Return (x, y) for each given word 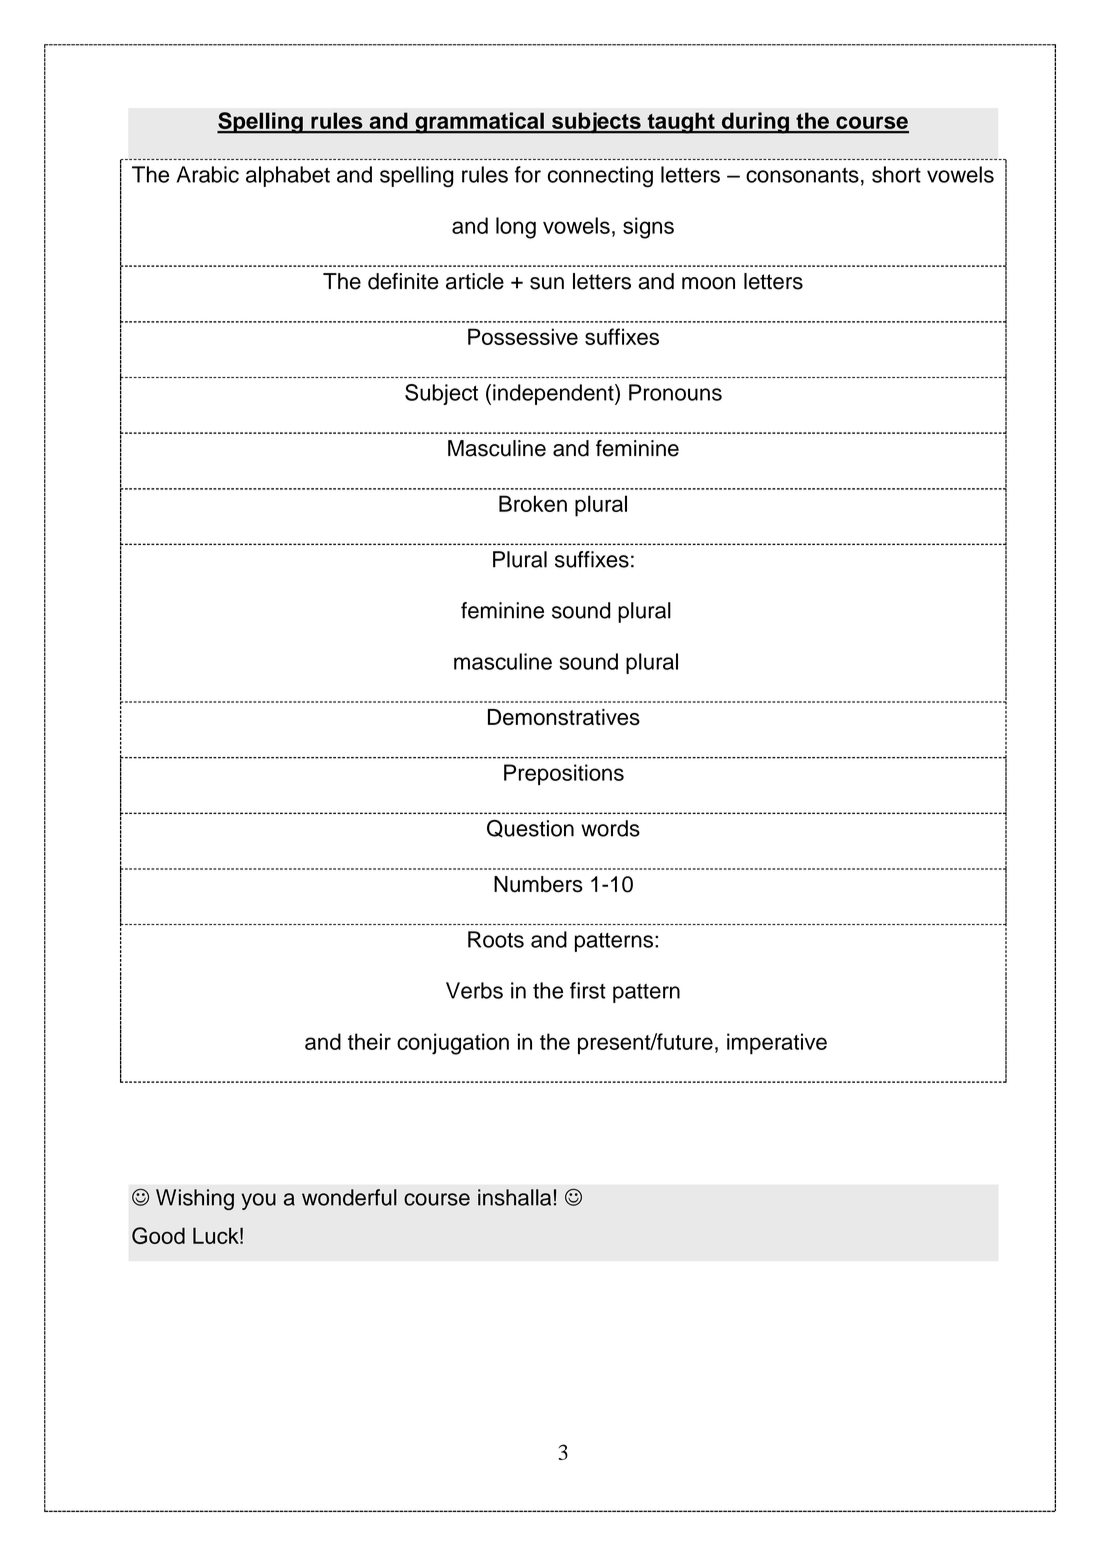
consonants (802, 175)
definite (403, 281)
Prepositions (564, 774)
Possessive (523, 336)
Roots (496, 939)
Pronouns (675, 392)
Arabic (207, 174)
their (369, 1041)
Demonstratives (564, 717)
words (610, 828)
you (258, 1201)
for (528, 174)
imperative (777, 1044)
